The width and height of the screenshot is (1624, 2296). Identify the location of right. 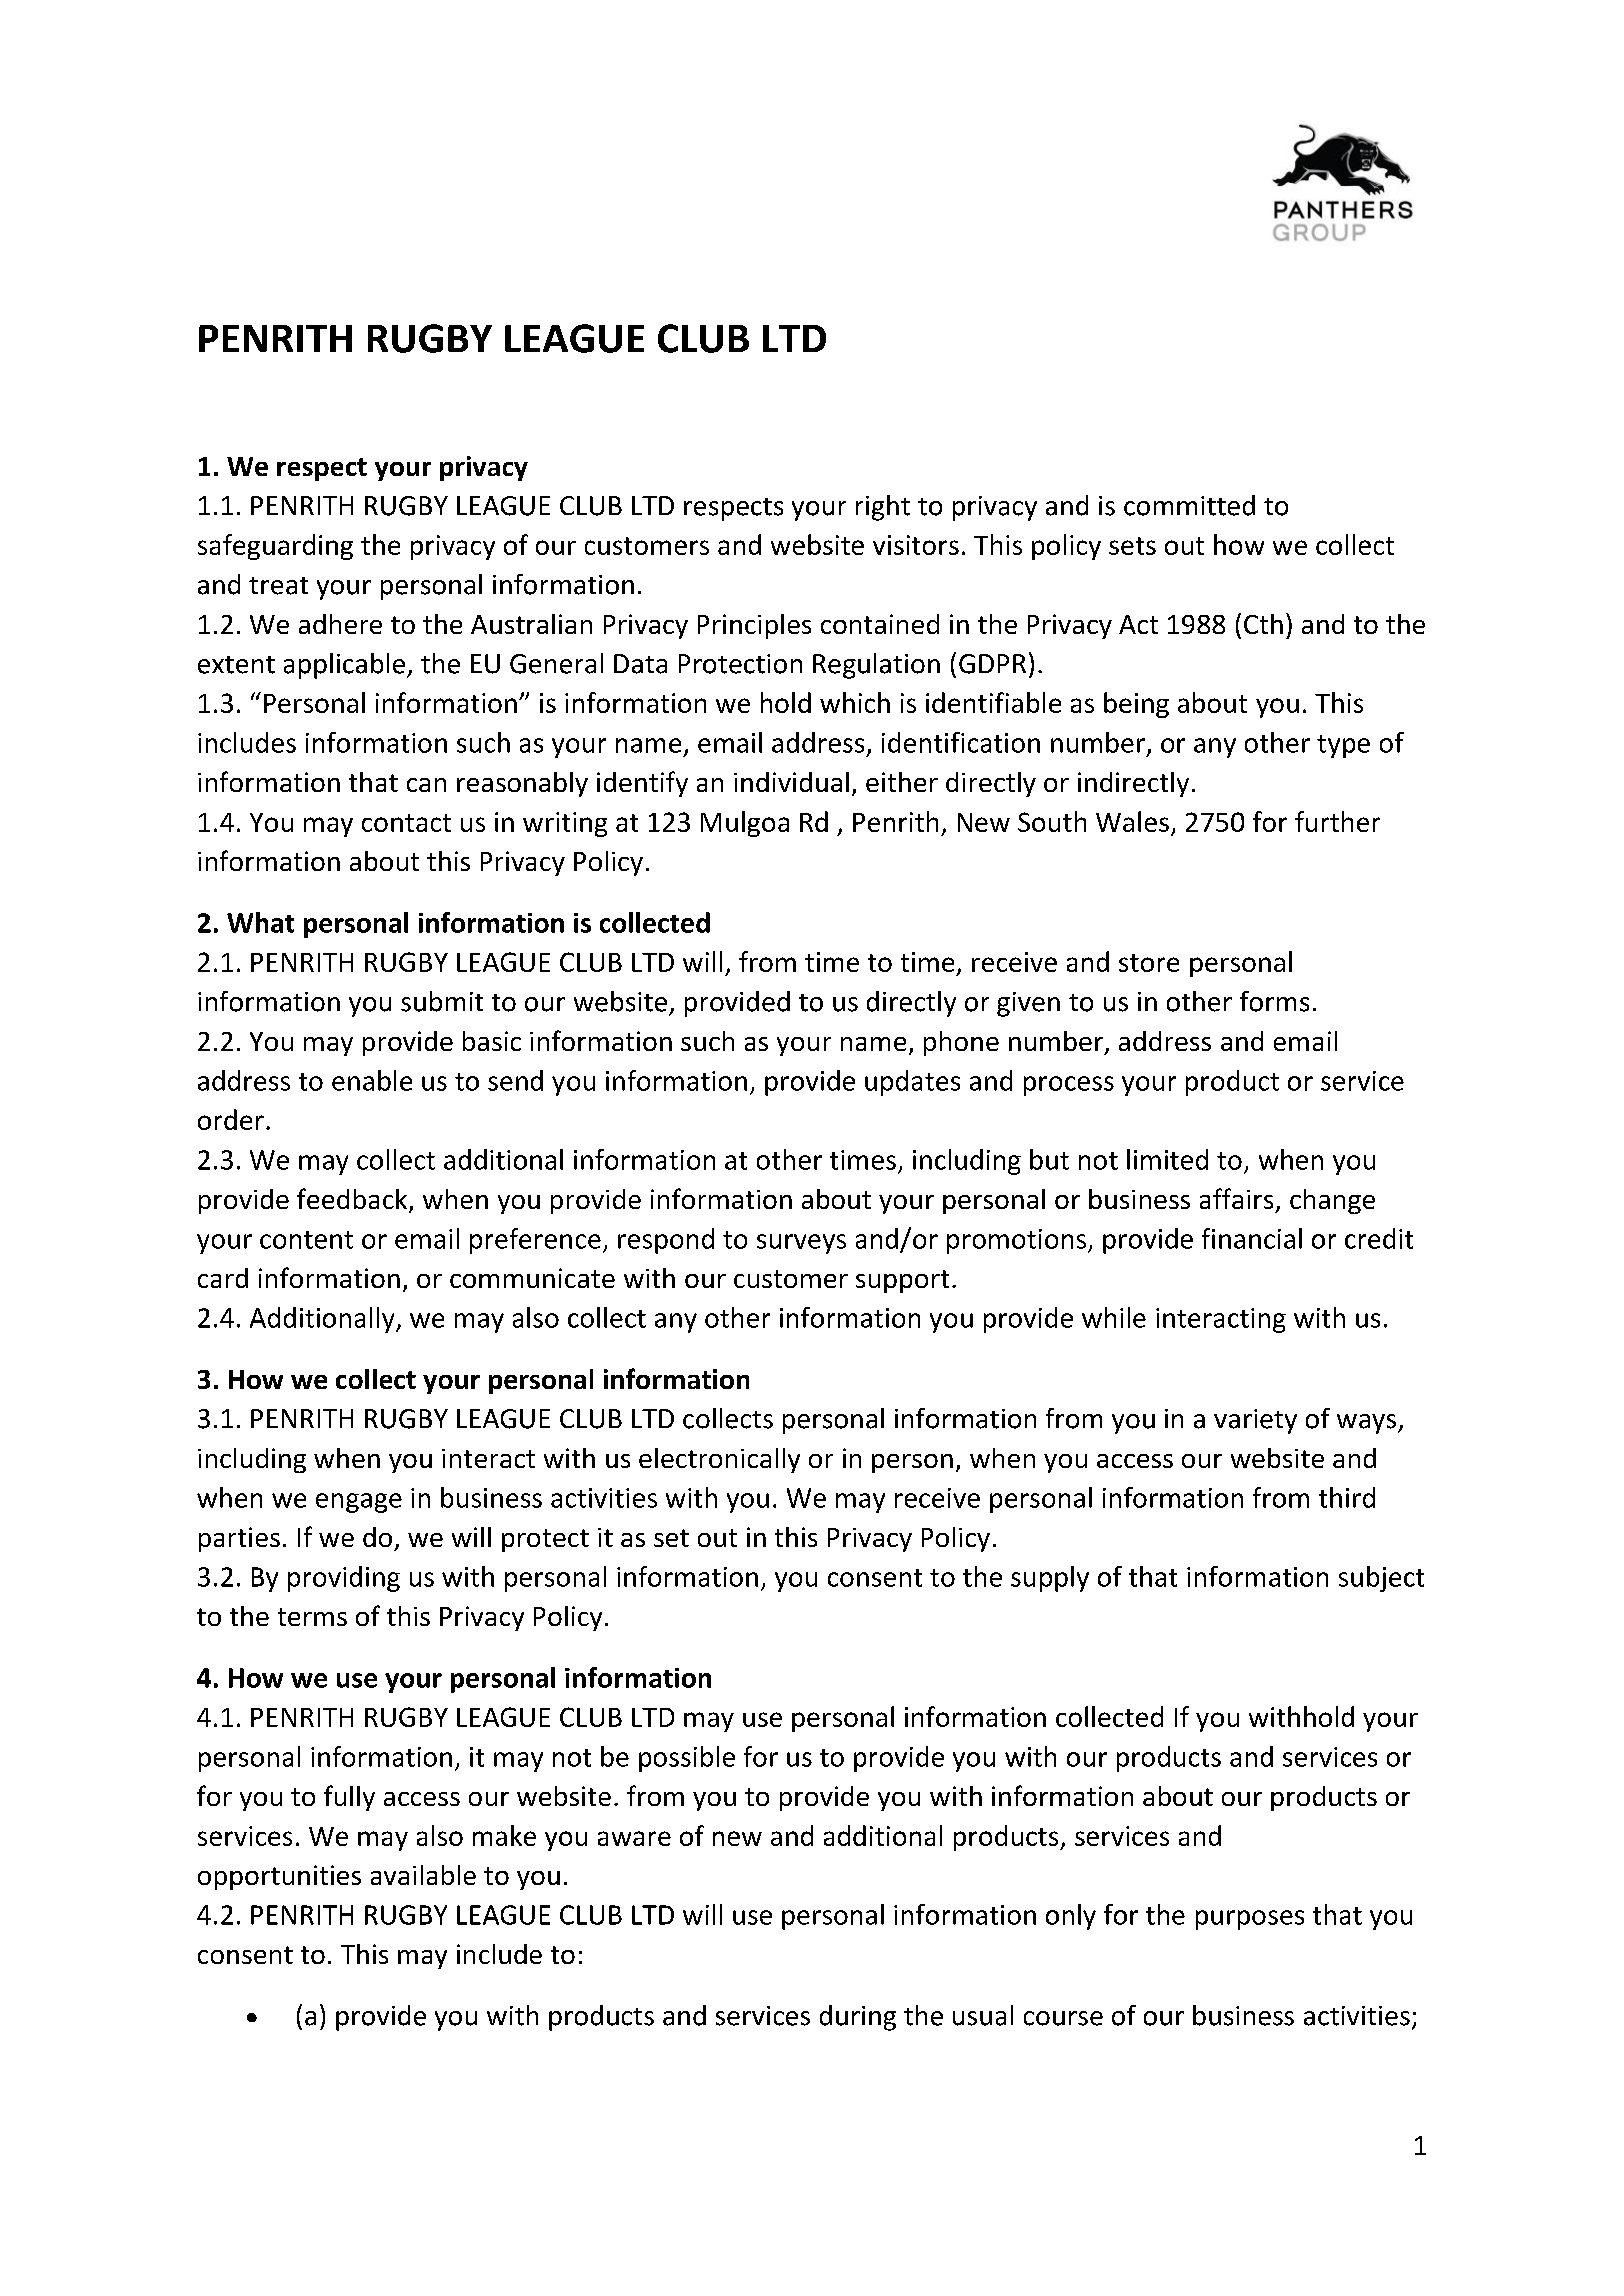
(883, 508).
